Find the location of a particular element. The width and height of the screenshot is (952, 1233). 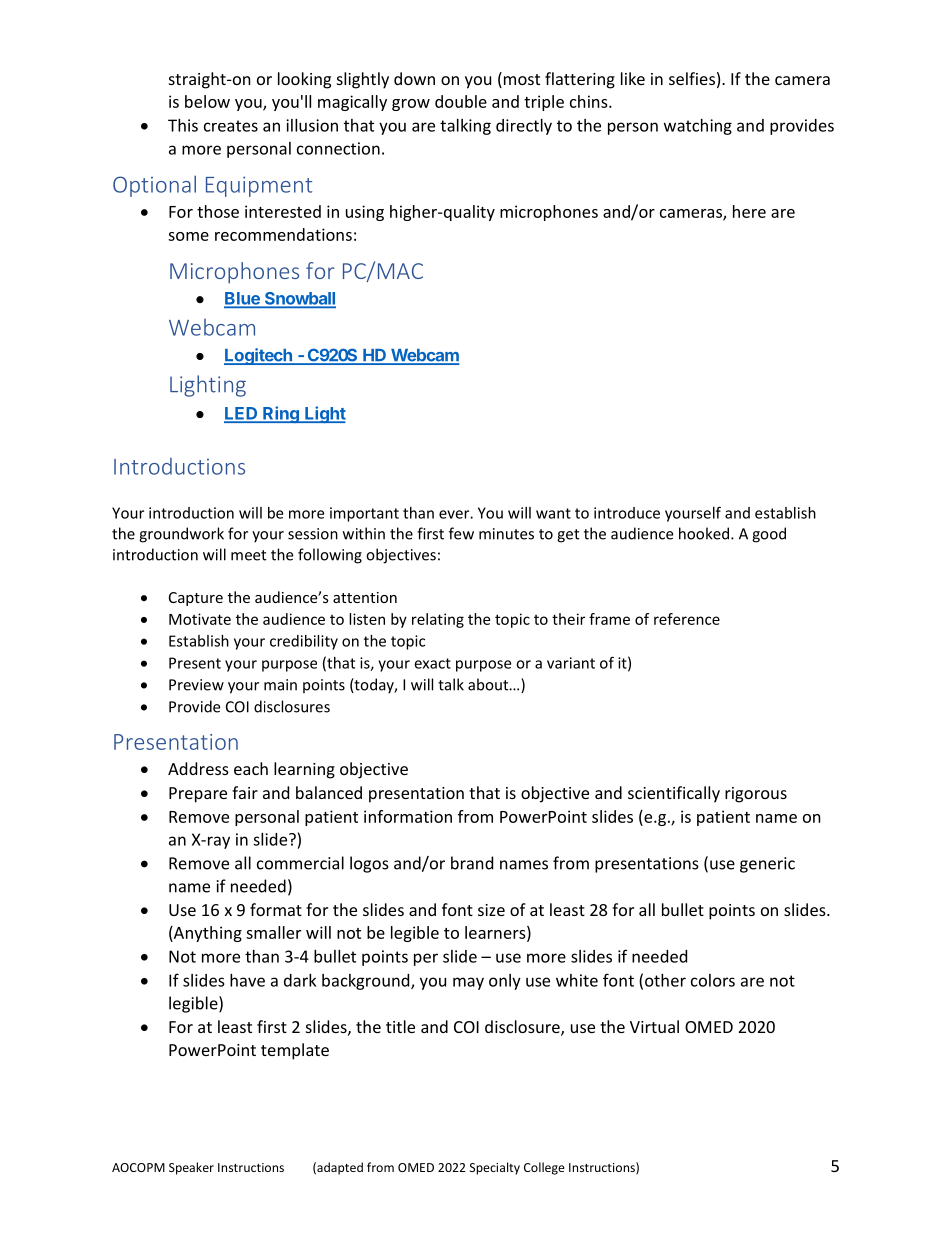

generic is located at coordinates (767, 865).
